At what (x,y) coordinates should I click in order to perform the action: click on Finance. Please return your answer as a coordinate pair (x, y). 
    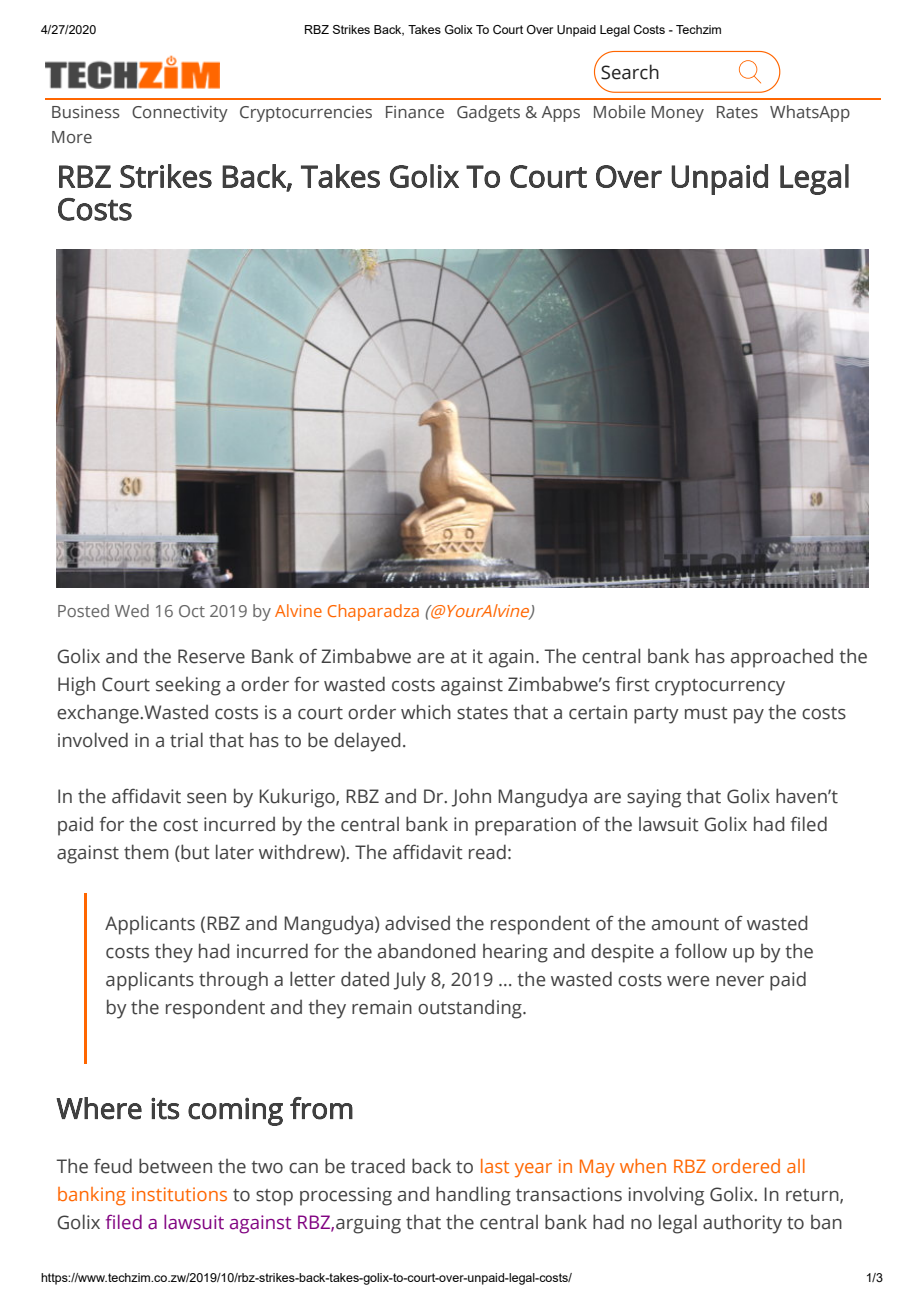
    Looking at the image, I should click on (415, 112).
